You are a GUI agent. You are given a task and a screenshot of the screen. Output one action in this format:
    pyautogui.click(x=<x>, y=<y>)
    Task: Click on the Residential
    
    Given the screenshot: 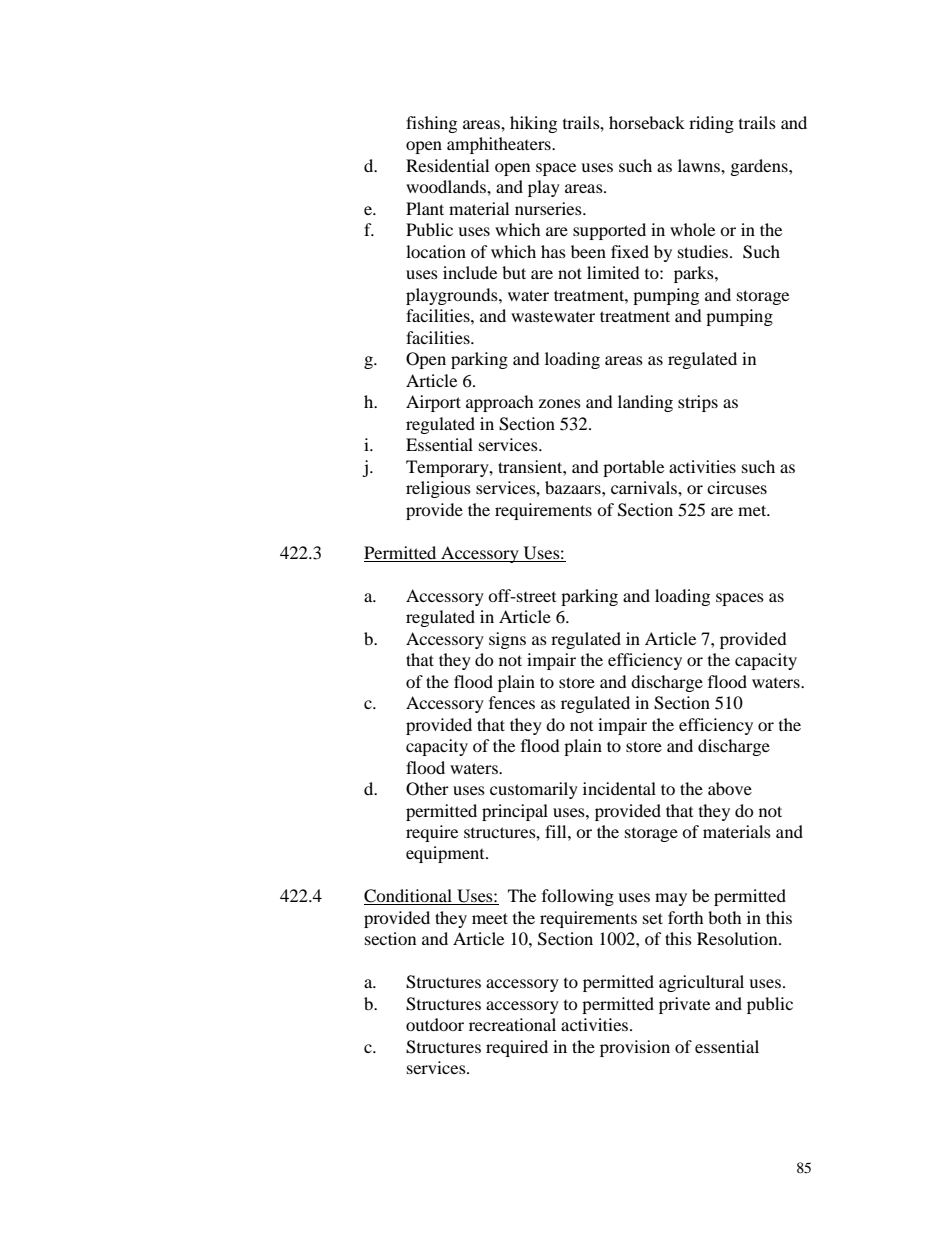 What is the action you would take?
    pyautogui.click(x=447, y=165)
